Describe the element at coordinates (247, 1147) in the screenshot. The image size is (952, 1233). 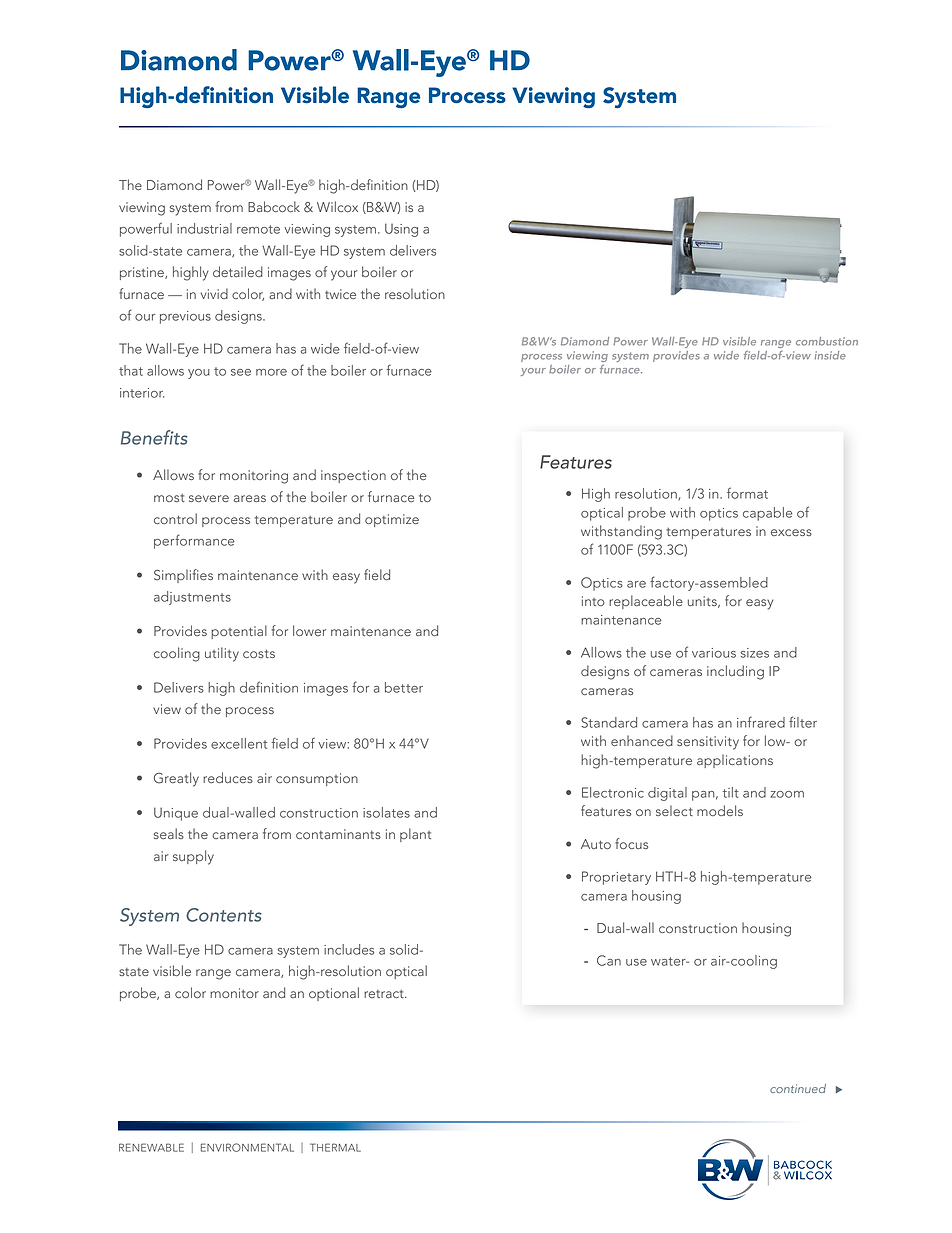
I see `ENVIRONMENTAL` at that location.
